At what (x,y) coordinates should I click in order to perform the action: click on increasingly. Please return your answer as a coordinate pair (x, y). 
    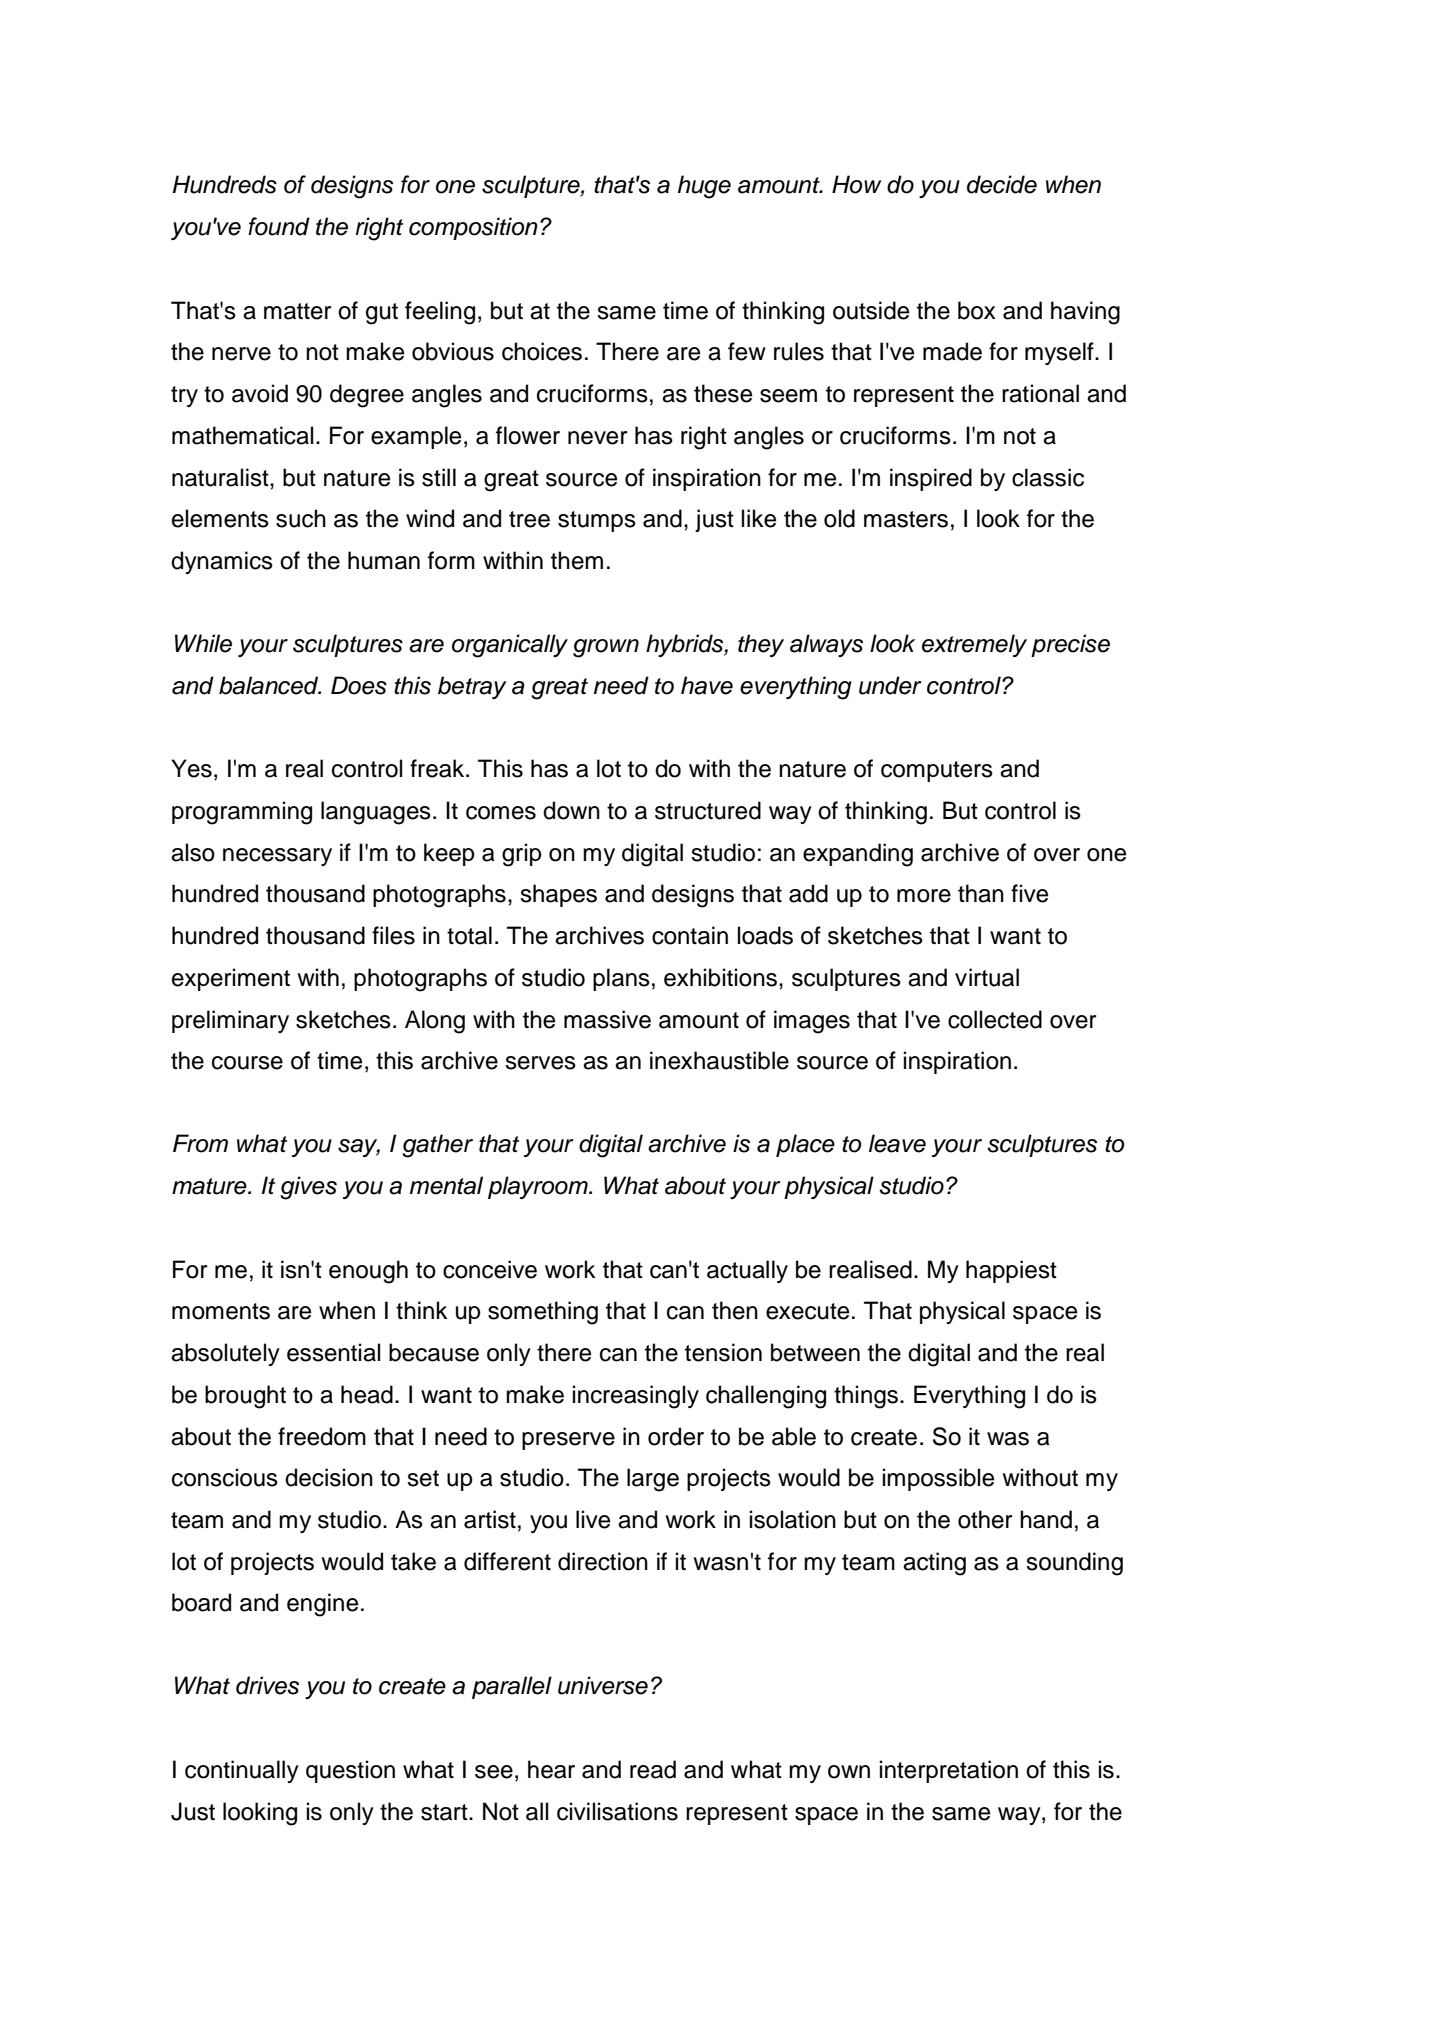
    Looking at the image, I should click on (636, 1397).
